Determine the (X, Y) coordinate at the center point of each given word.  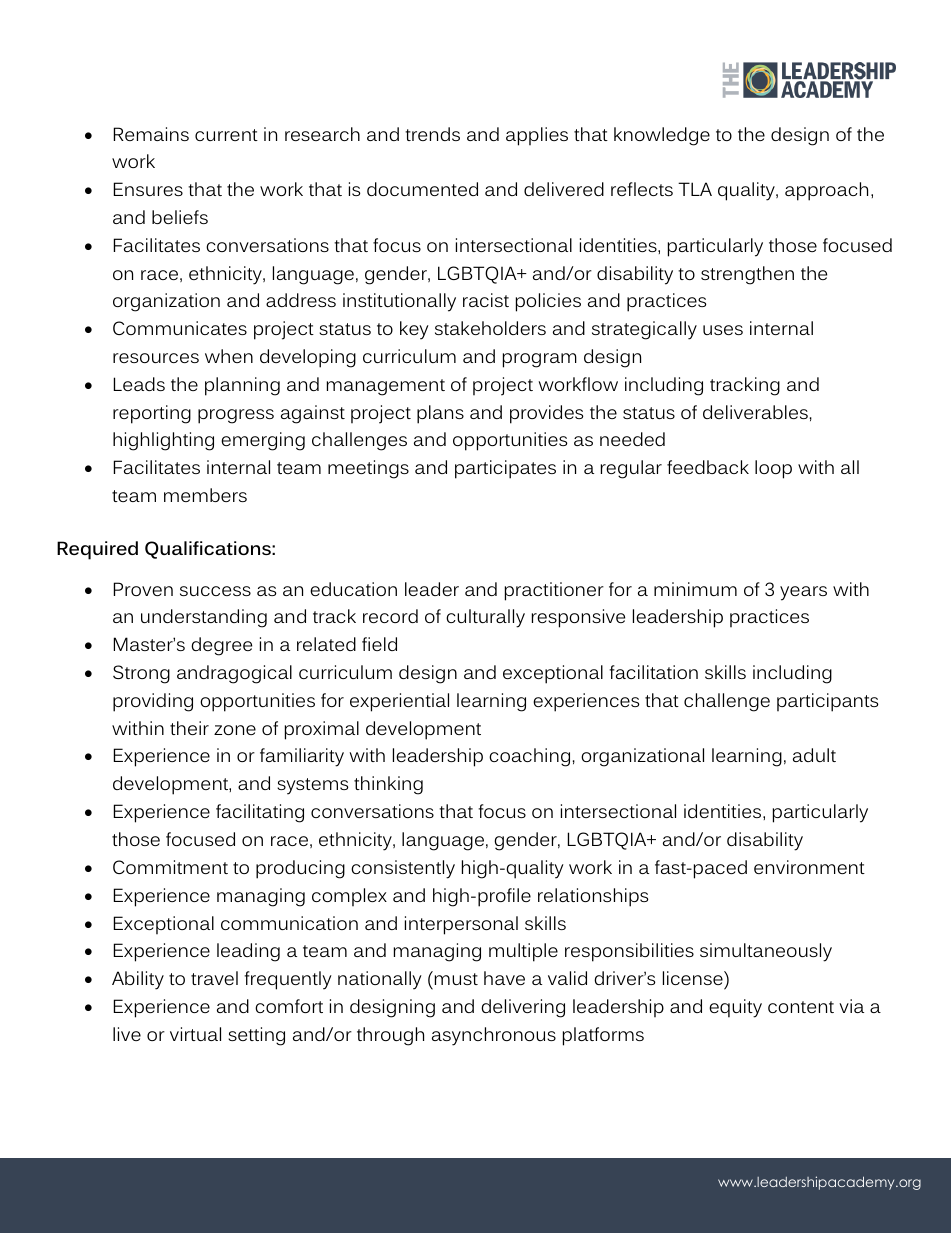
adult (814, 755)
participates (505, 469)
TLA (695, 189)
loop (773, 469)
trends (432, 134)
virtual (195, 1034)
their (189, 728)
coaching (529, 757)
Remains (151, 134)
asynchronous (494, 1036)
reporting (152, 414)
